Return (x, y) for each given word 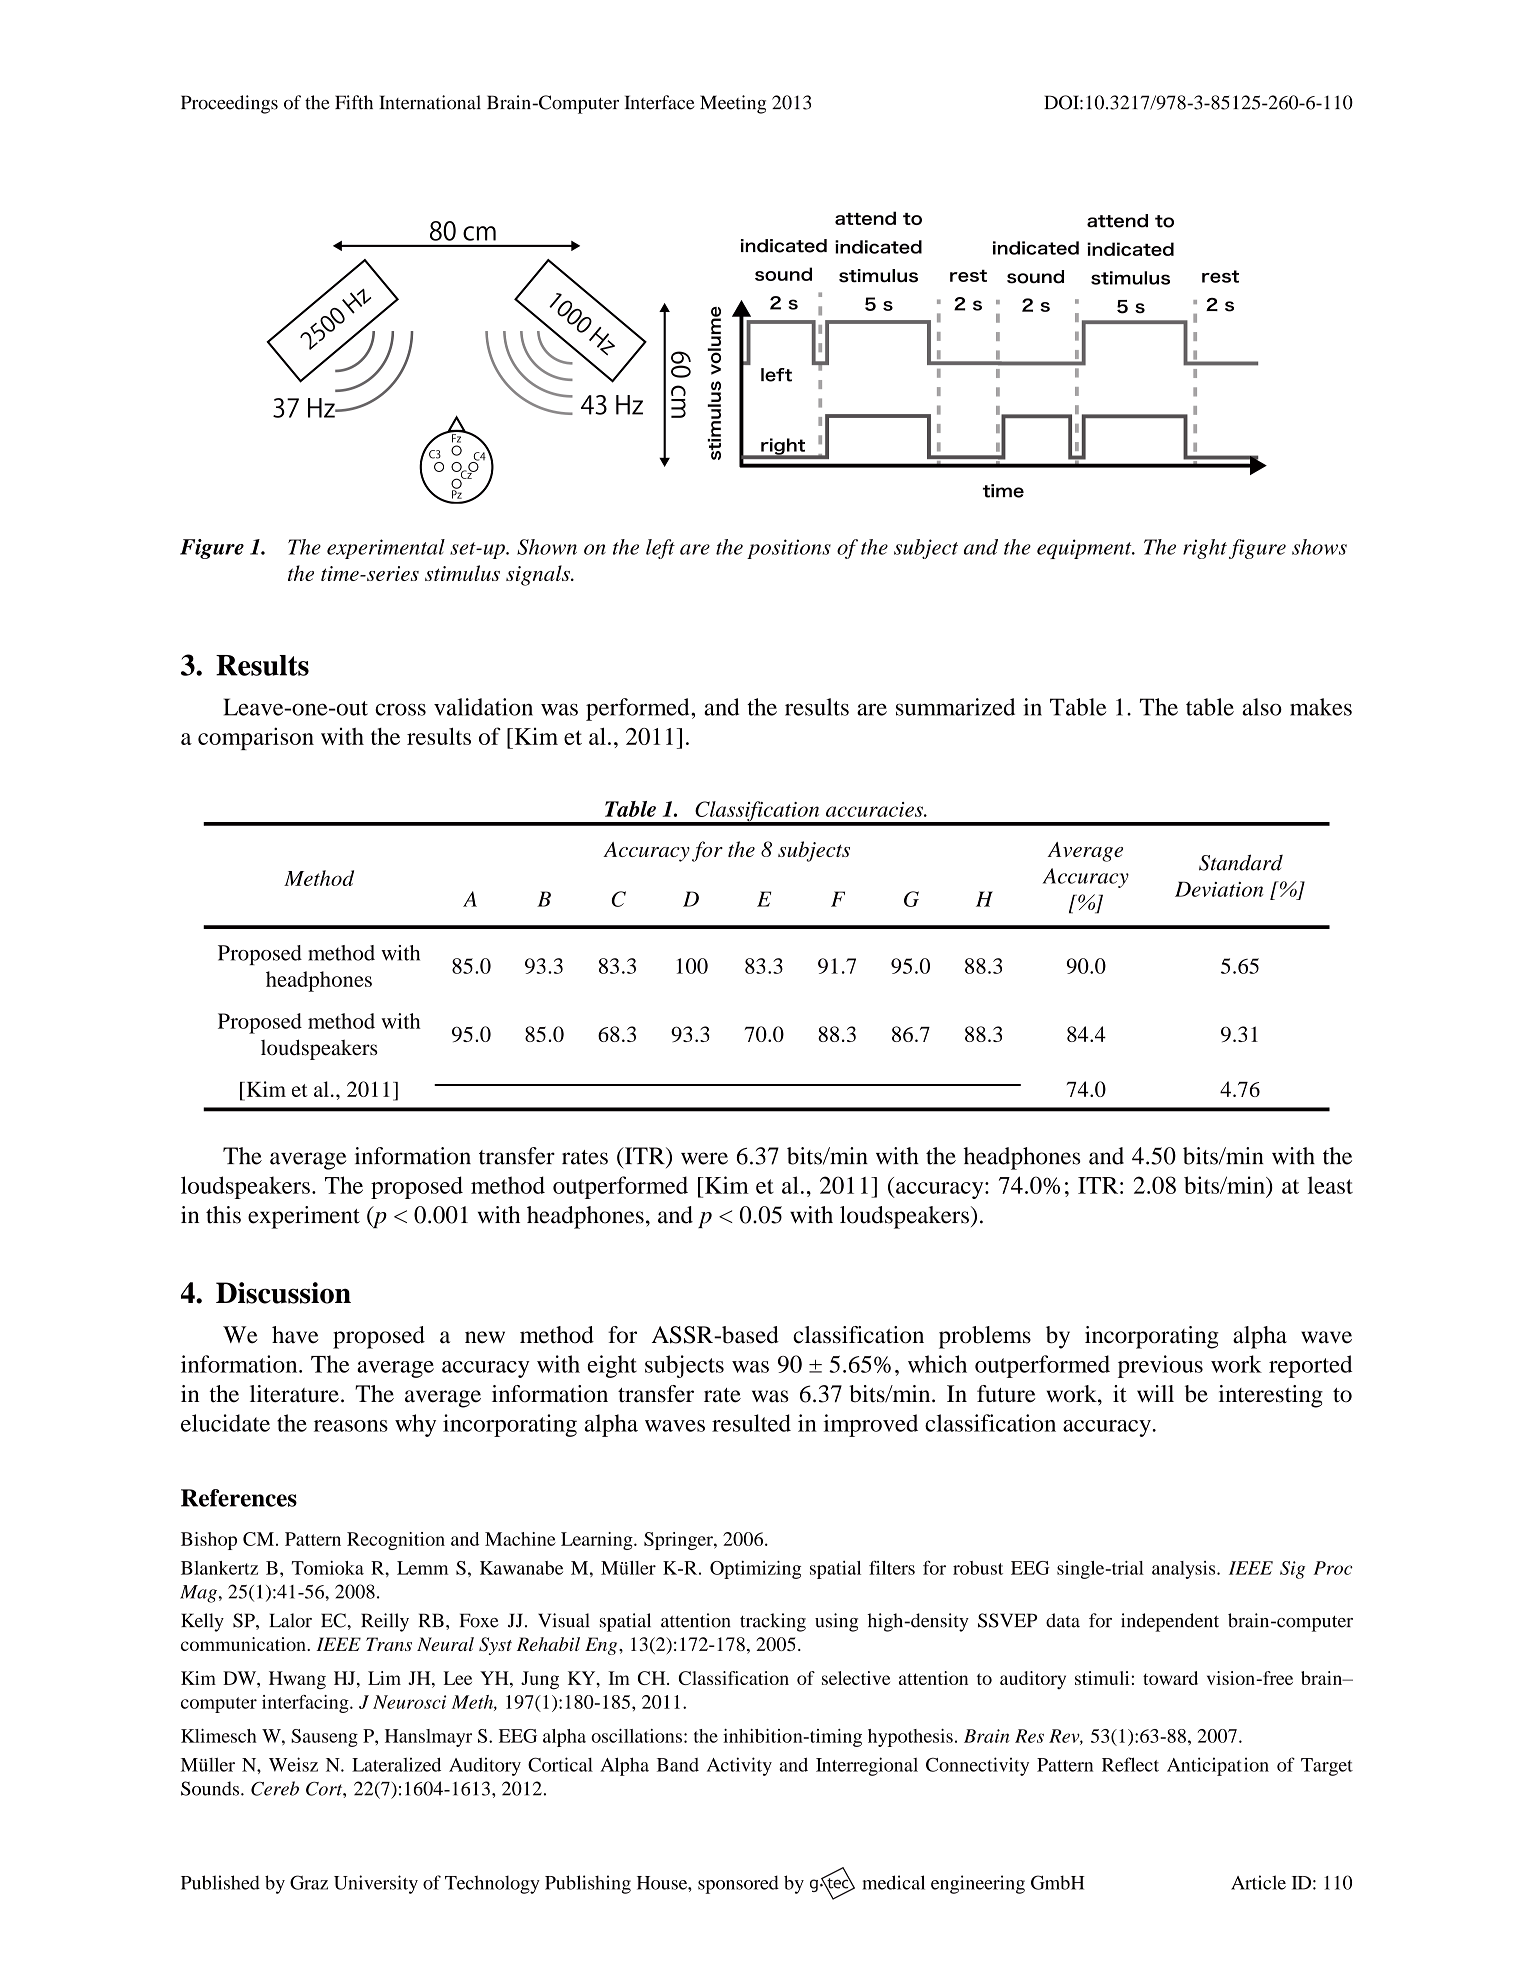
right (1205, 549)
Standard (1241, 862)
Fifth (354, 102)
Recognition (396, 1541)
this (223, 1215)
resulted (751, 1423)
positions (789, 549)
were (704, 1158)
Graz (309, 1882)
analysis (1185, 1570)
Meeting (733, 104)
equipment (1085, 549)
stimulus (462, 573)
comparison (256, 738)
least (1330, 1185)
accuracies (875, 809)
